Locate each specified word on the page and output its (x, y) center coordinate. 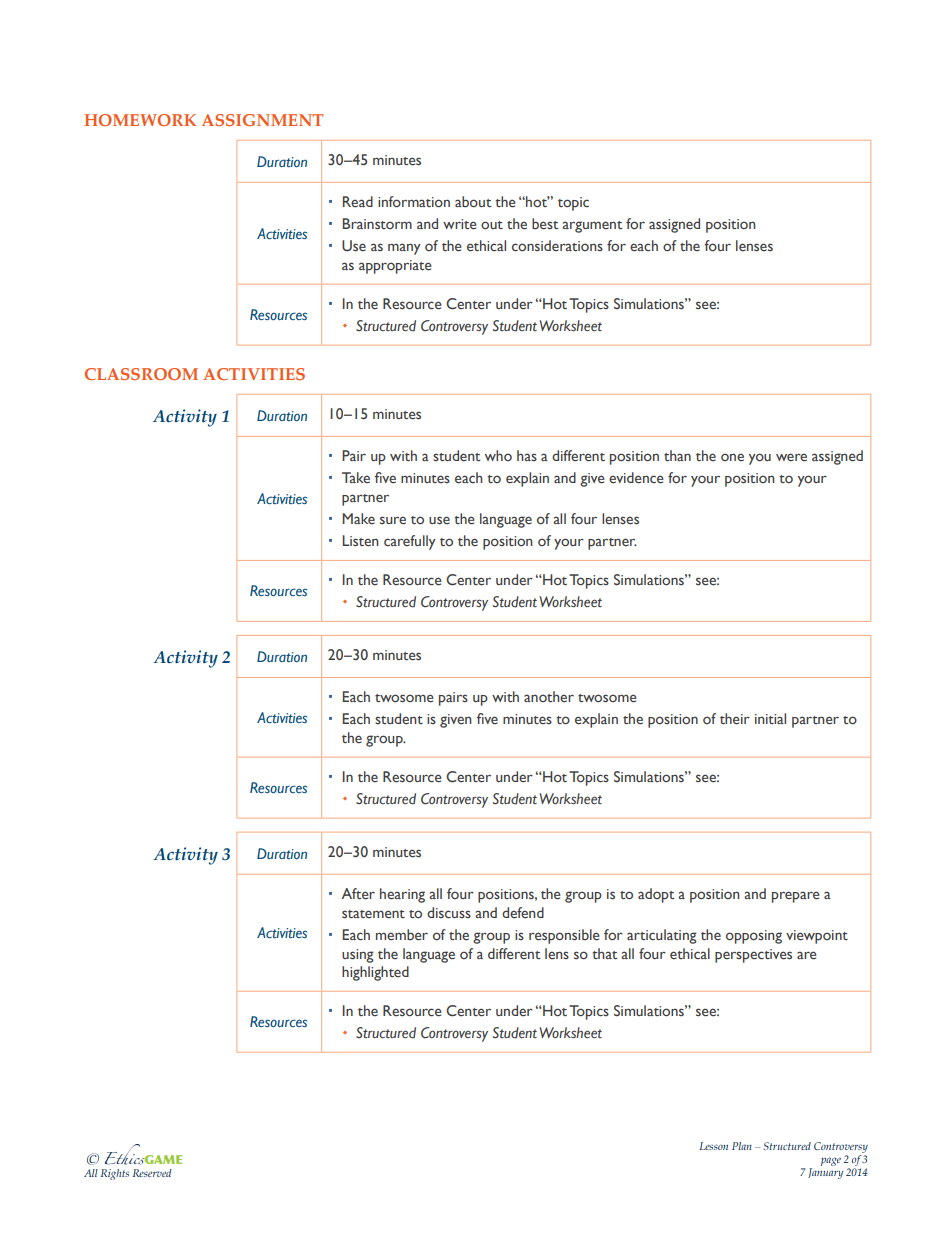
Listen (360, 541)
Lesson (714, 1146)
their (735, 719)
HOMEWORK (140, 120)
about (473, 202)
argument (592, 227)
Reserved (152, 1173)
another (549, 696)
